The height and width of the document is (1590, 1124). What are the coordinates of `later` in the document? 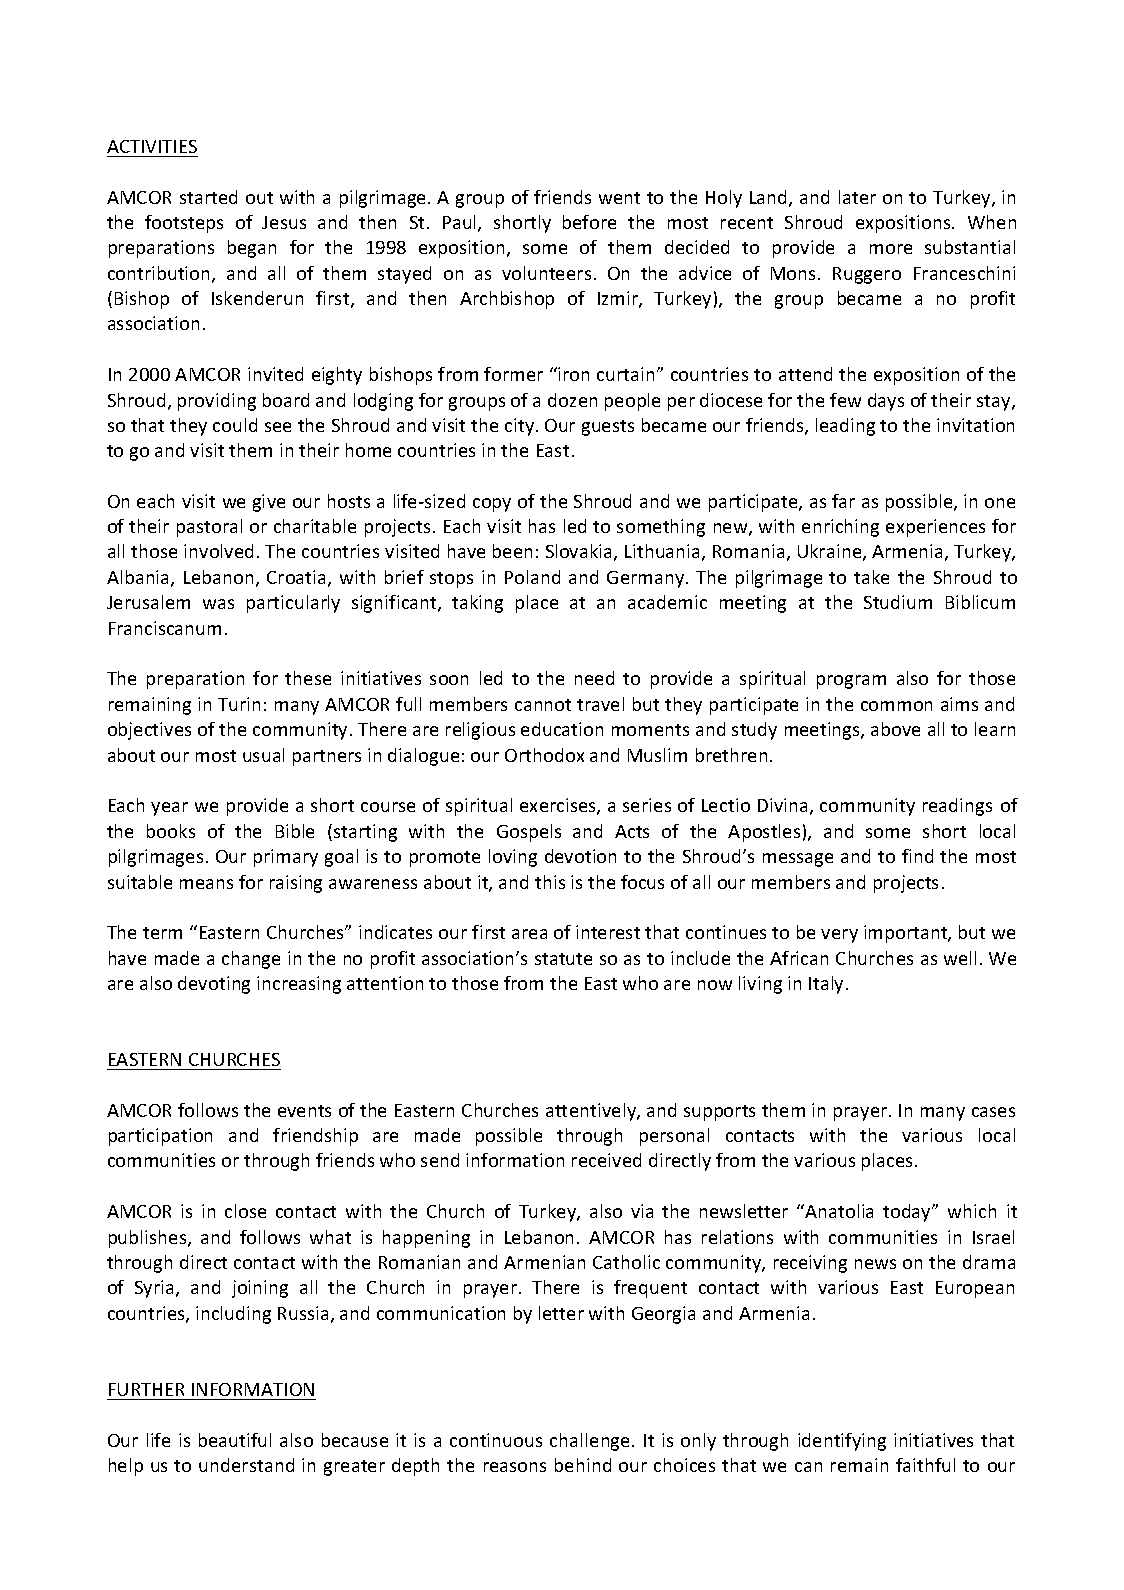 It's located at (857, 197).
